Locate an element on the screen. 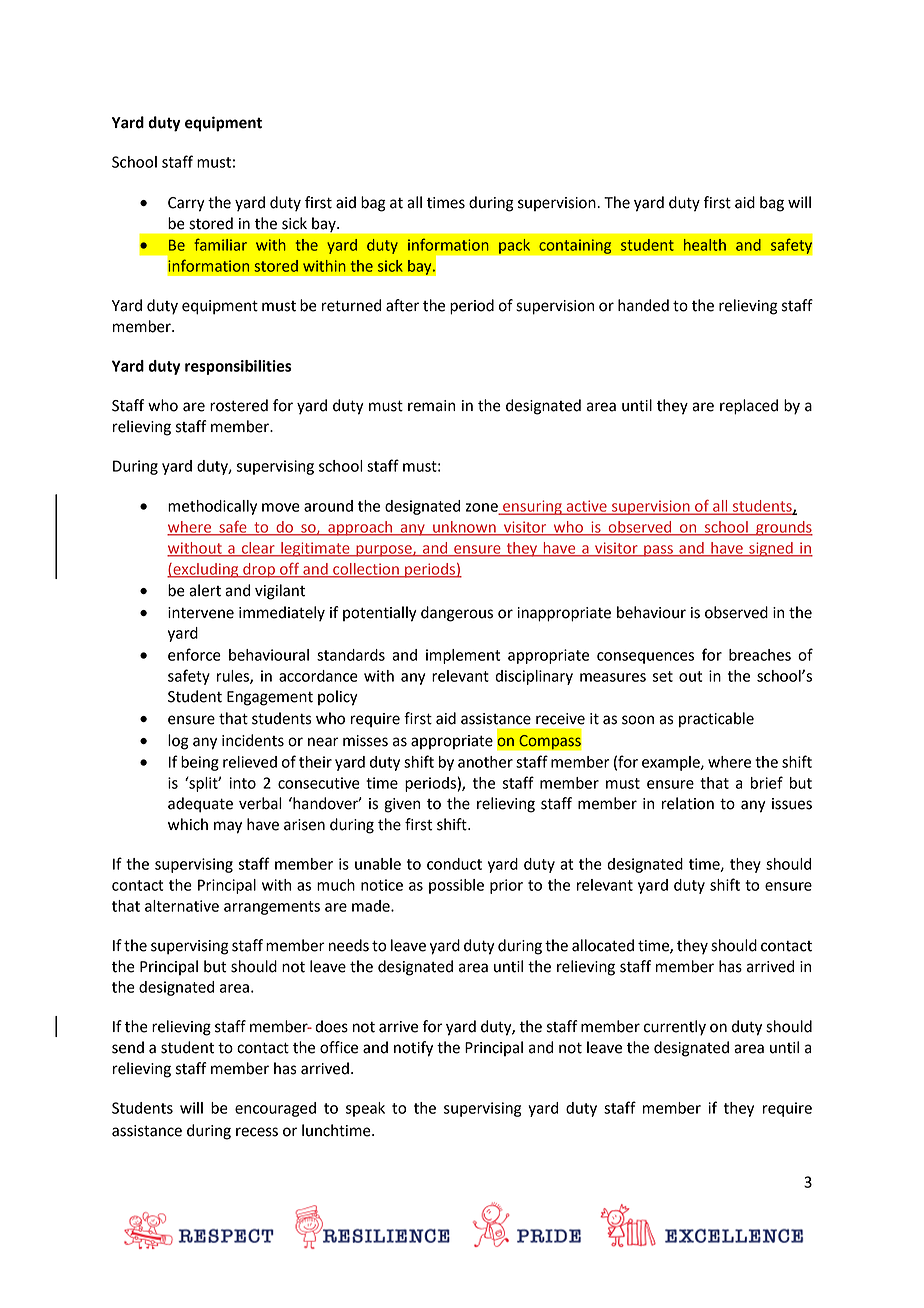 The height and width of the screenshot is (1308, 924). remain is located at coordinates (431, 406).
